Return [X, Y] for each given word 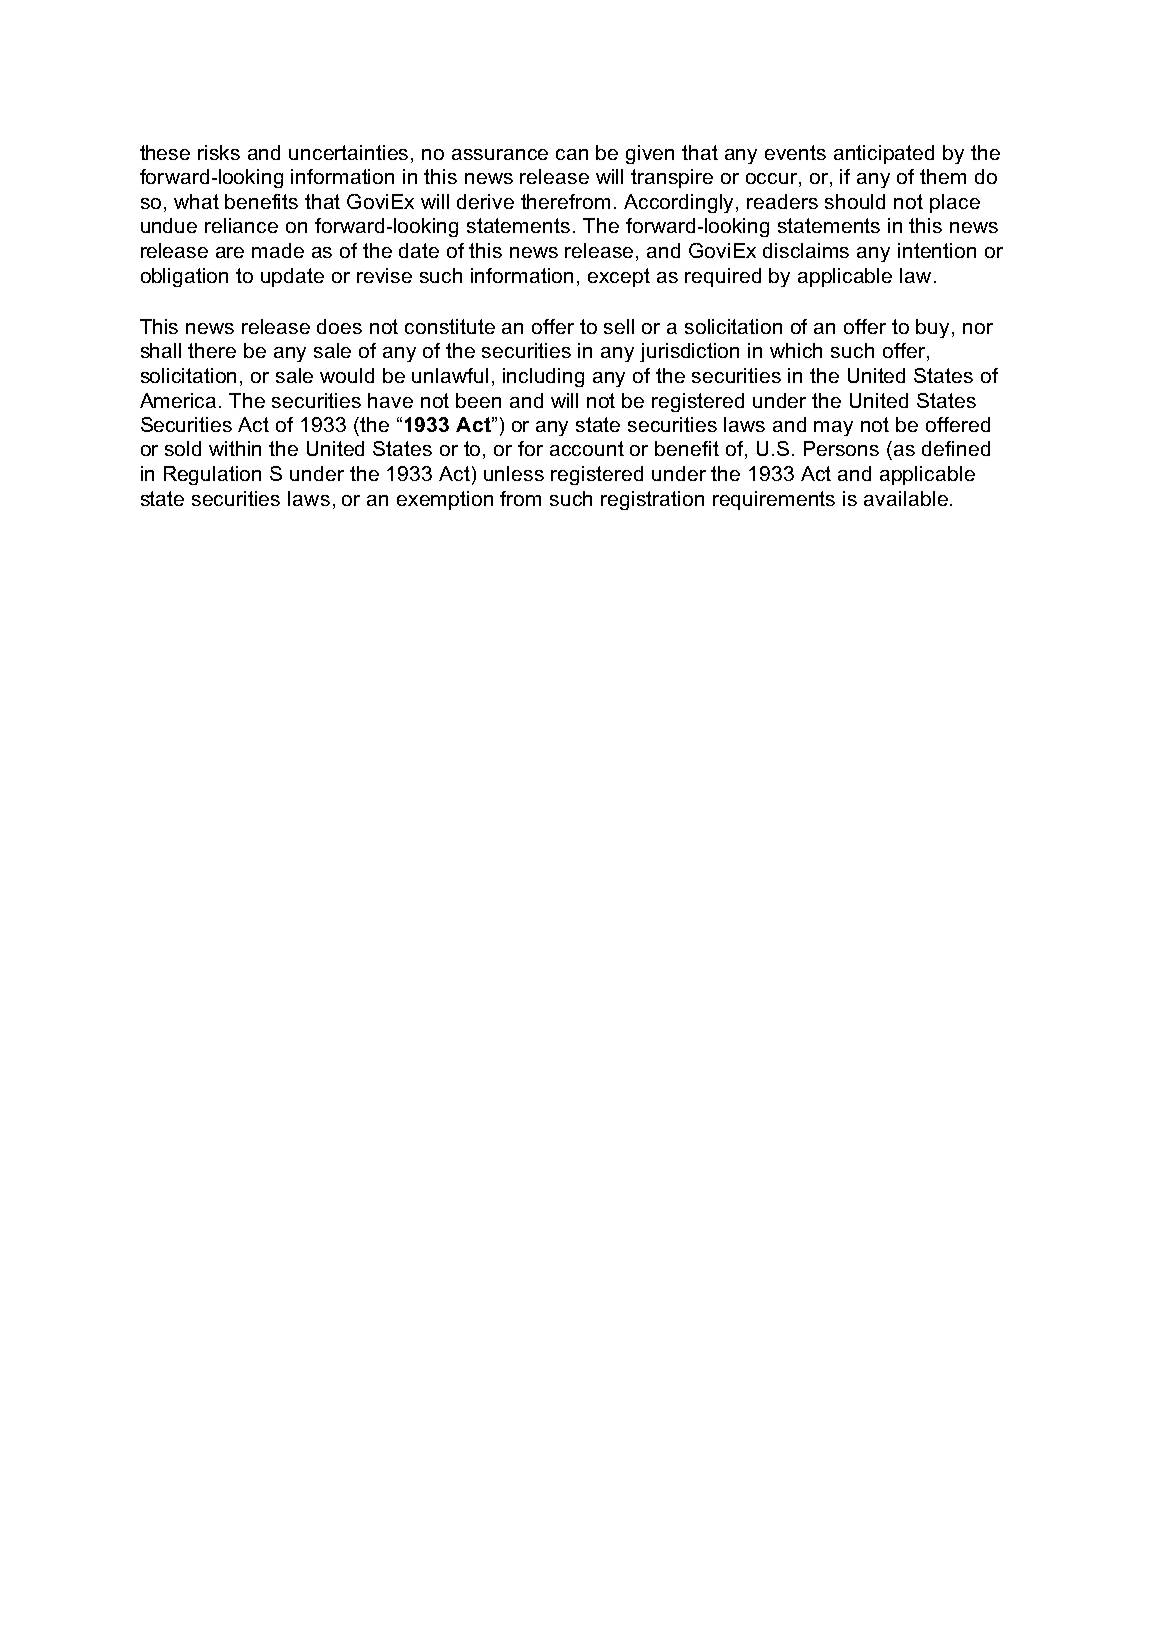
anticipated [884, 154]
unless [514, 473]
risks [219, 152]
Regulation [212, 475]
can [572, 154]
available [906, 498]
